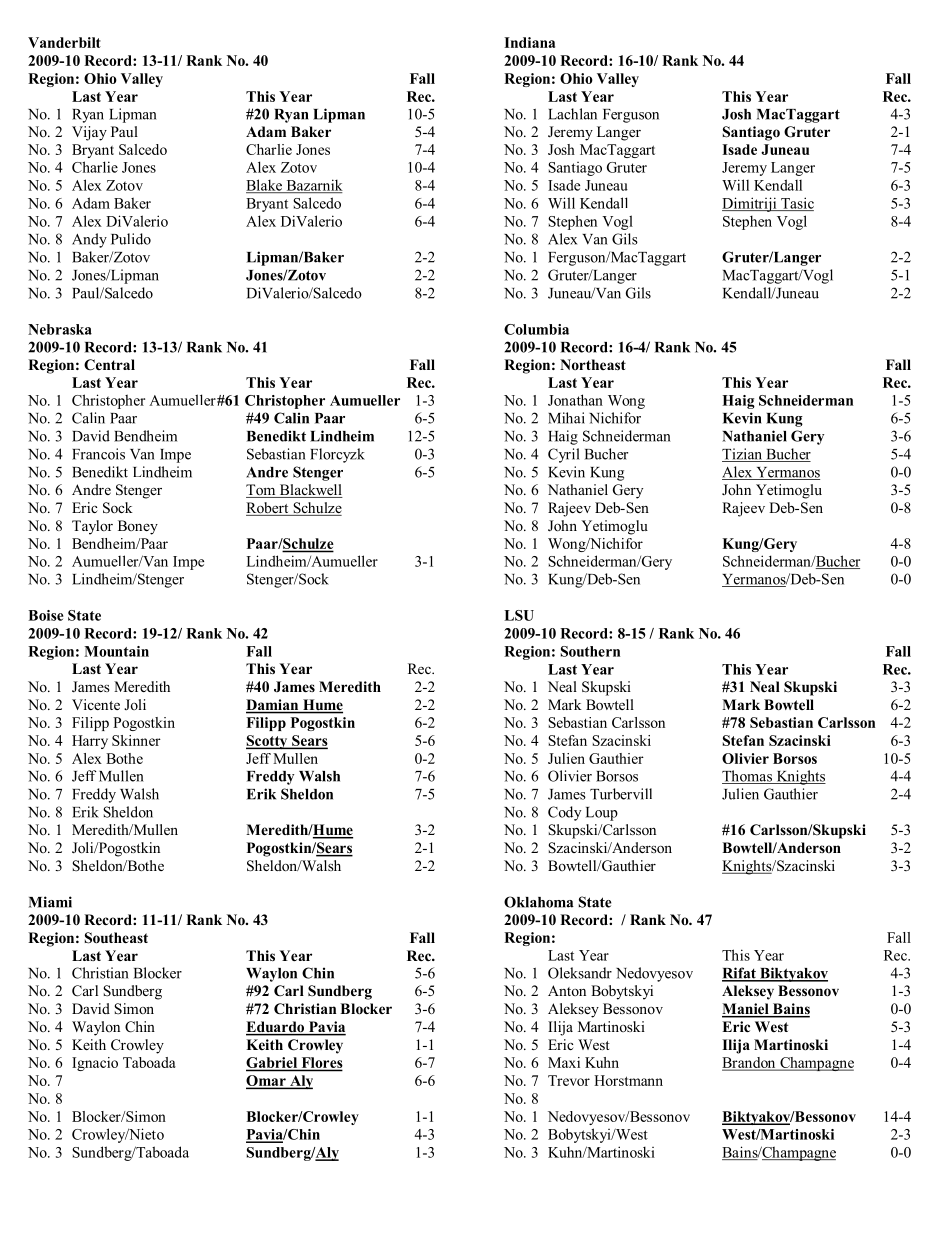  I want to click on Indiana, so click(529, 42).
